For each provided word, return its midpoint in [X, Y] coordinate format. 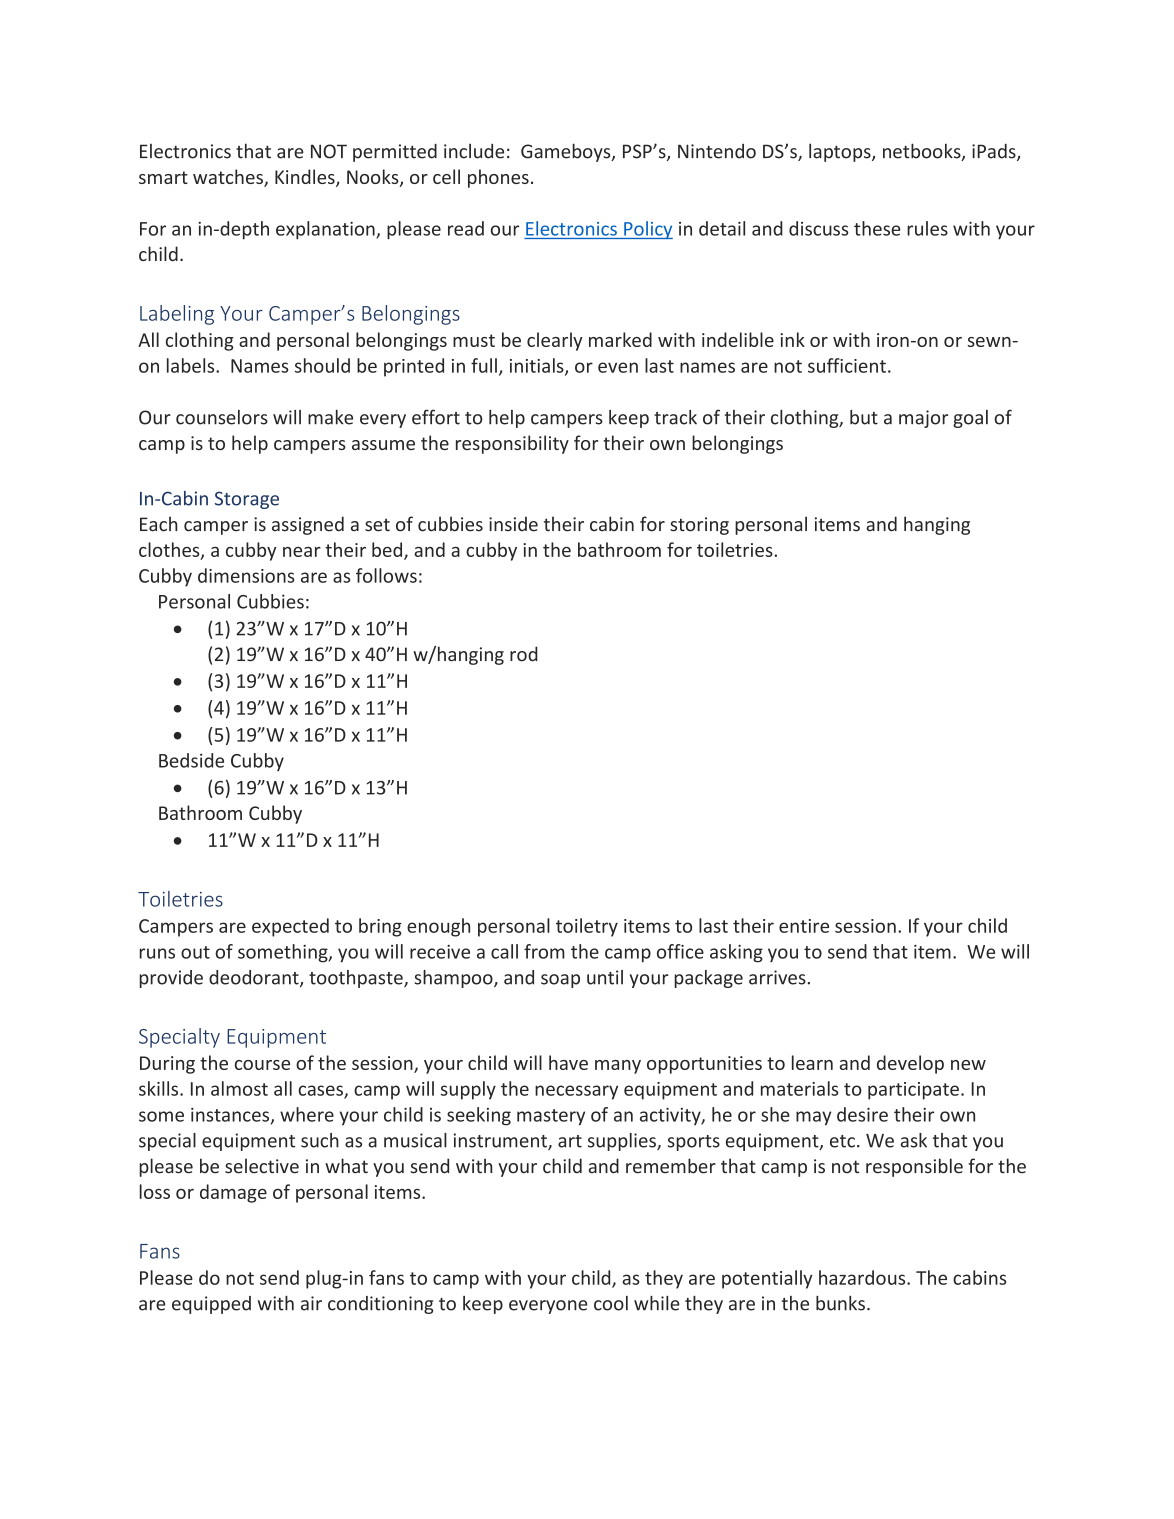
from [544, 951]
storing [699, 526]
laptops [841, 152]
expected [290, 927]
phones [498, 178]
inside [513, 524]
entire [804, 926]
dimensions [246, 575]
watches [229, 178]
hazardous [863, 1277]
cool [611, 1303]
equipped [211, 1305]
